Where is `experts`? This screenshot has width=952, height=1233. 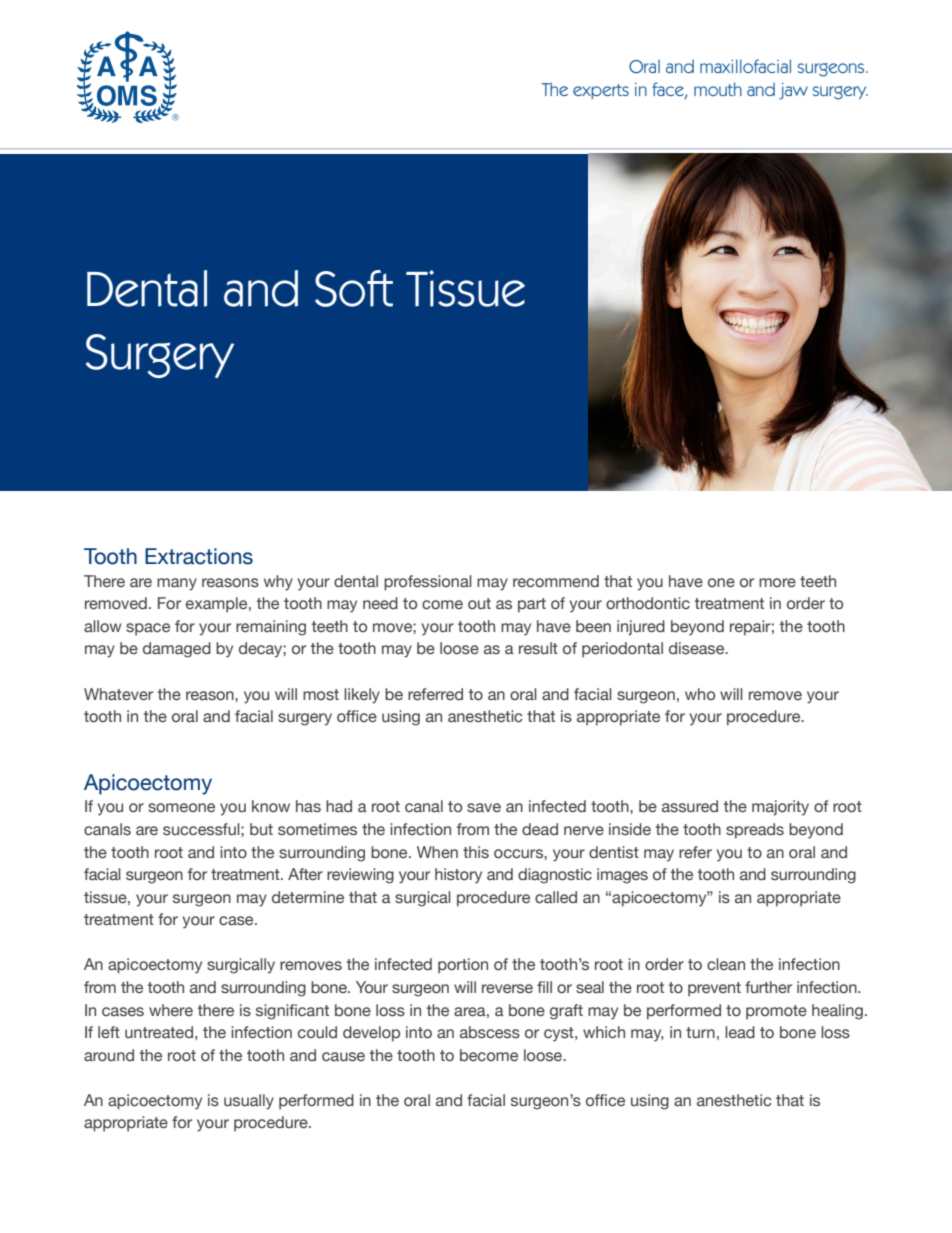
experts is located at coordinates (601, 91).
